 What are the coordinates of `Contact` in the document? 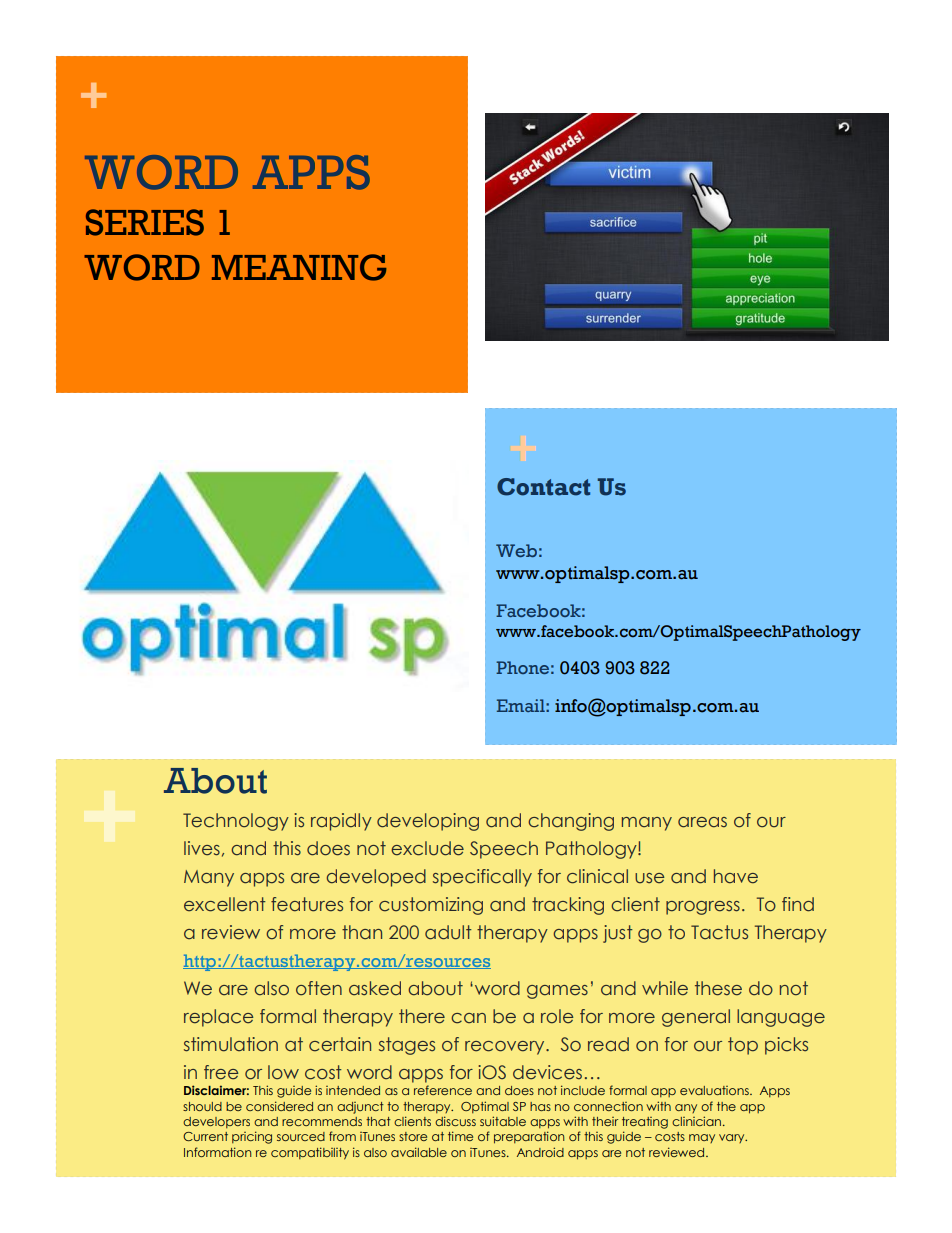 It's located at (543, 487).
